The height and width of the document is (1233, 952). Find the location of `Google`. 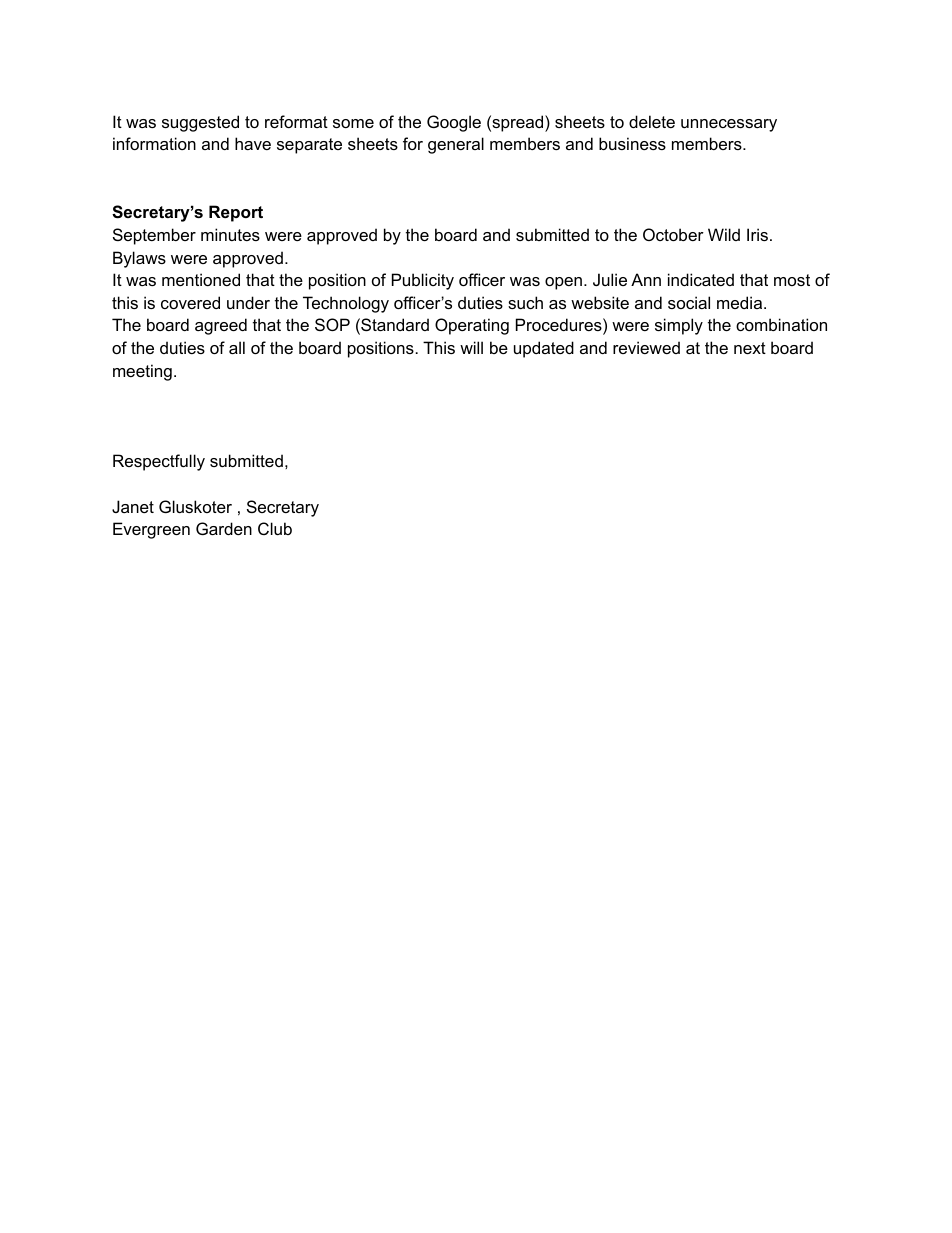

Google is located at coordinates (454, 123).
